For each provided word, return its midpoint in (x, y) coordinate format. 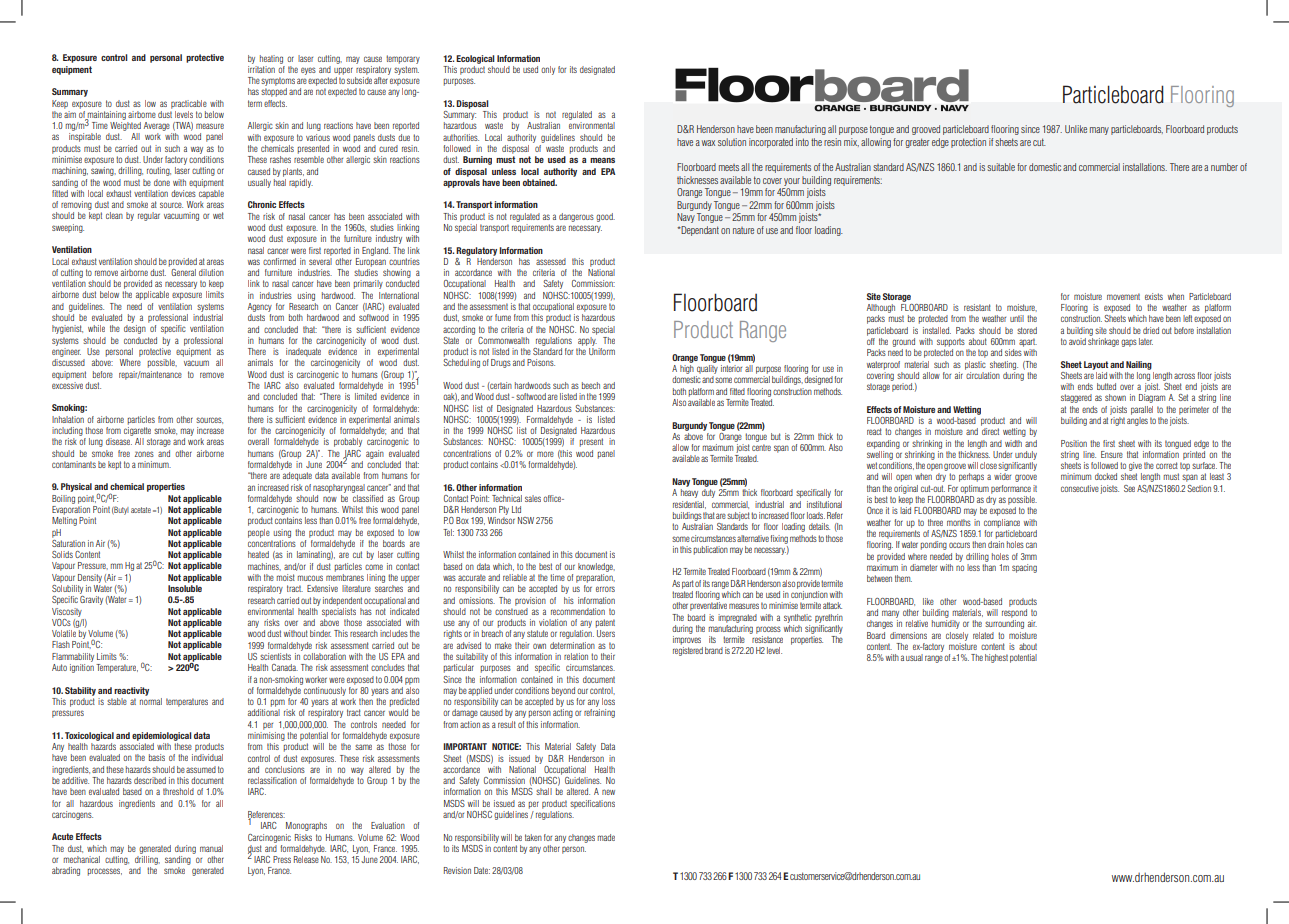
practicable (189, 104)
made (606, 837)
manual (211, 848)
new (608, 792)
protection (968, 143)
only (548, 70)
